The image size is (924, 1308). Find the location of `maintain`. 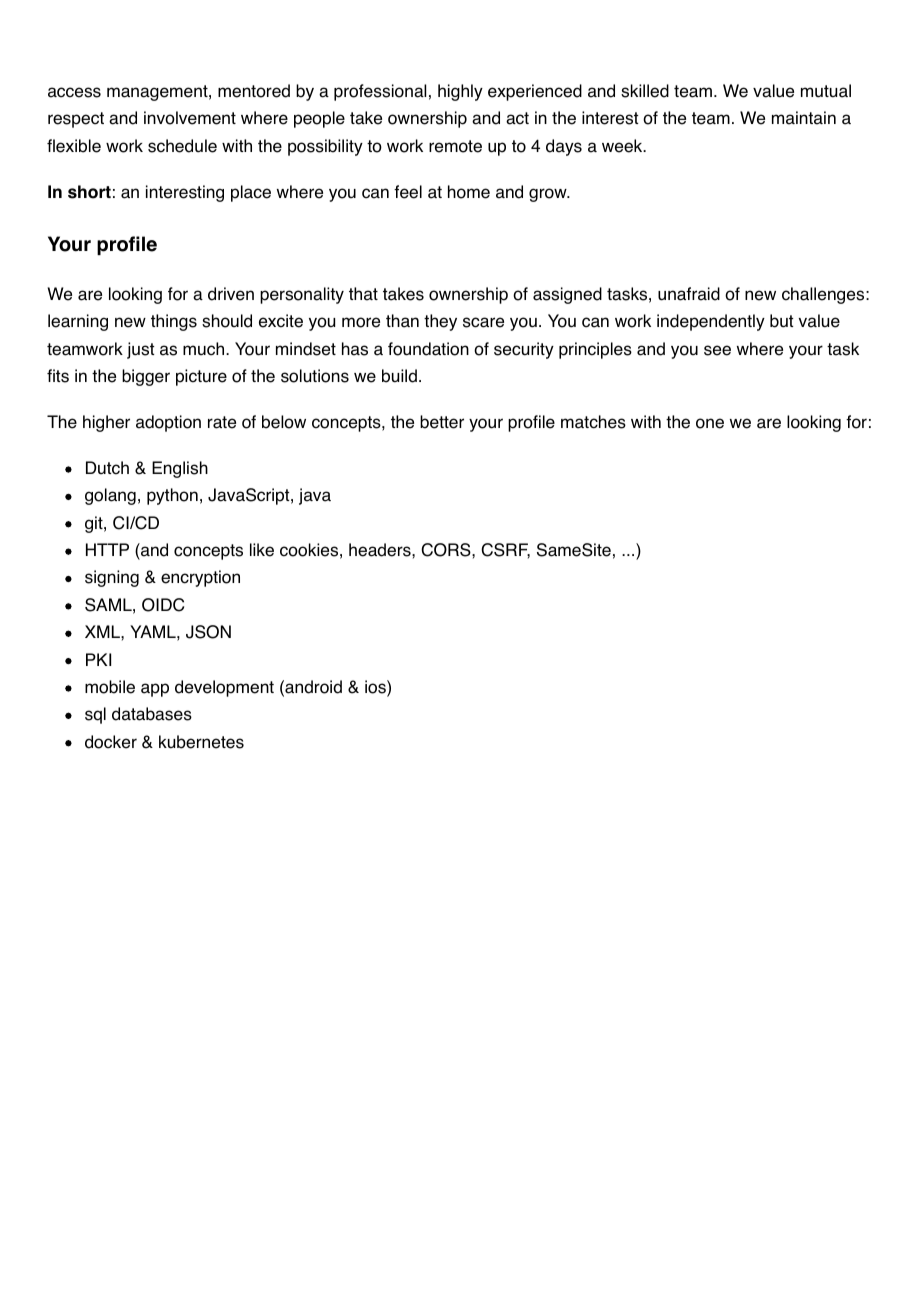

maintain is located at coordinates (804, 118).
